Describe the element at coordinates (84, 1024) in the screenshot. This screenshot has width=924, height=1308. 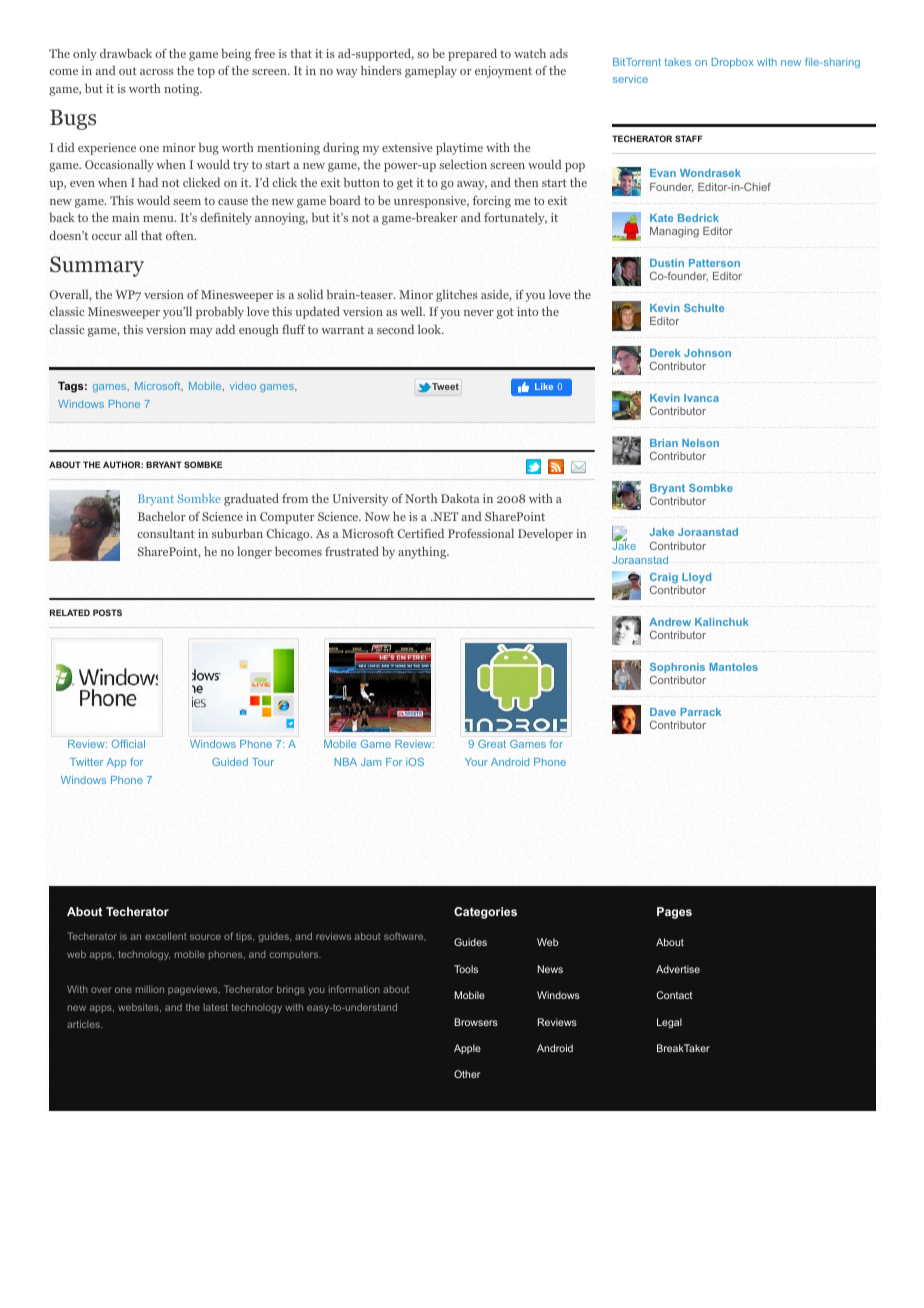
I see `articles` at that location.
